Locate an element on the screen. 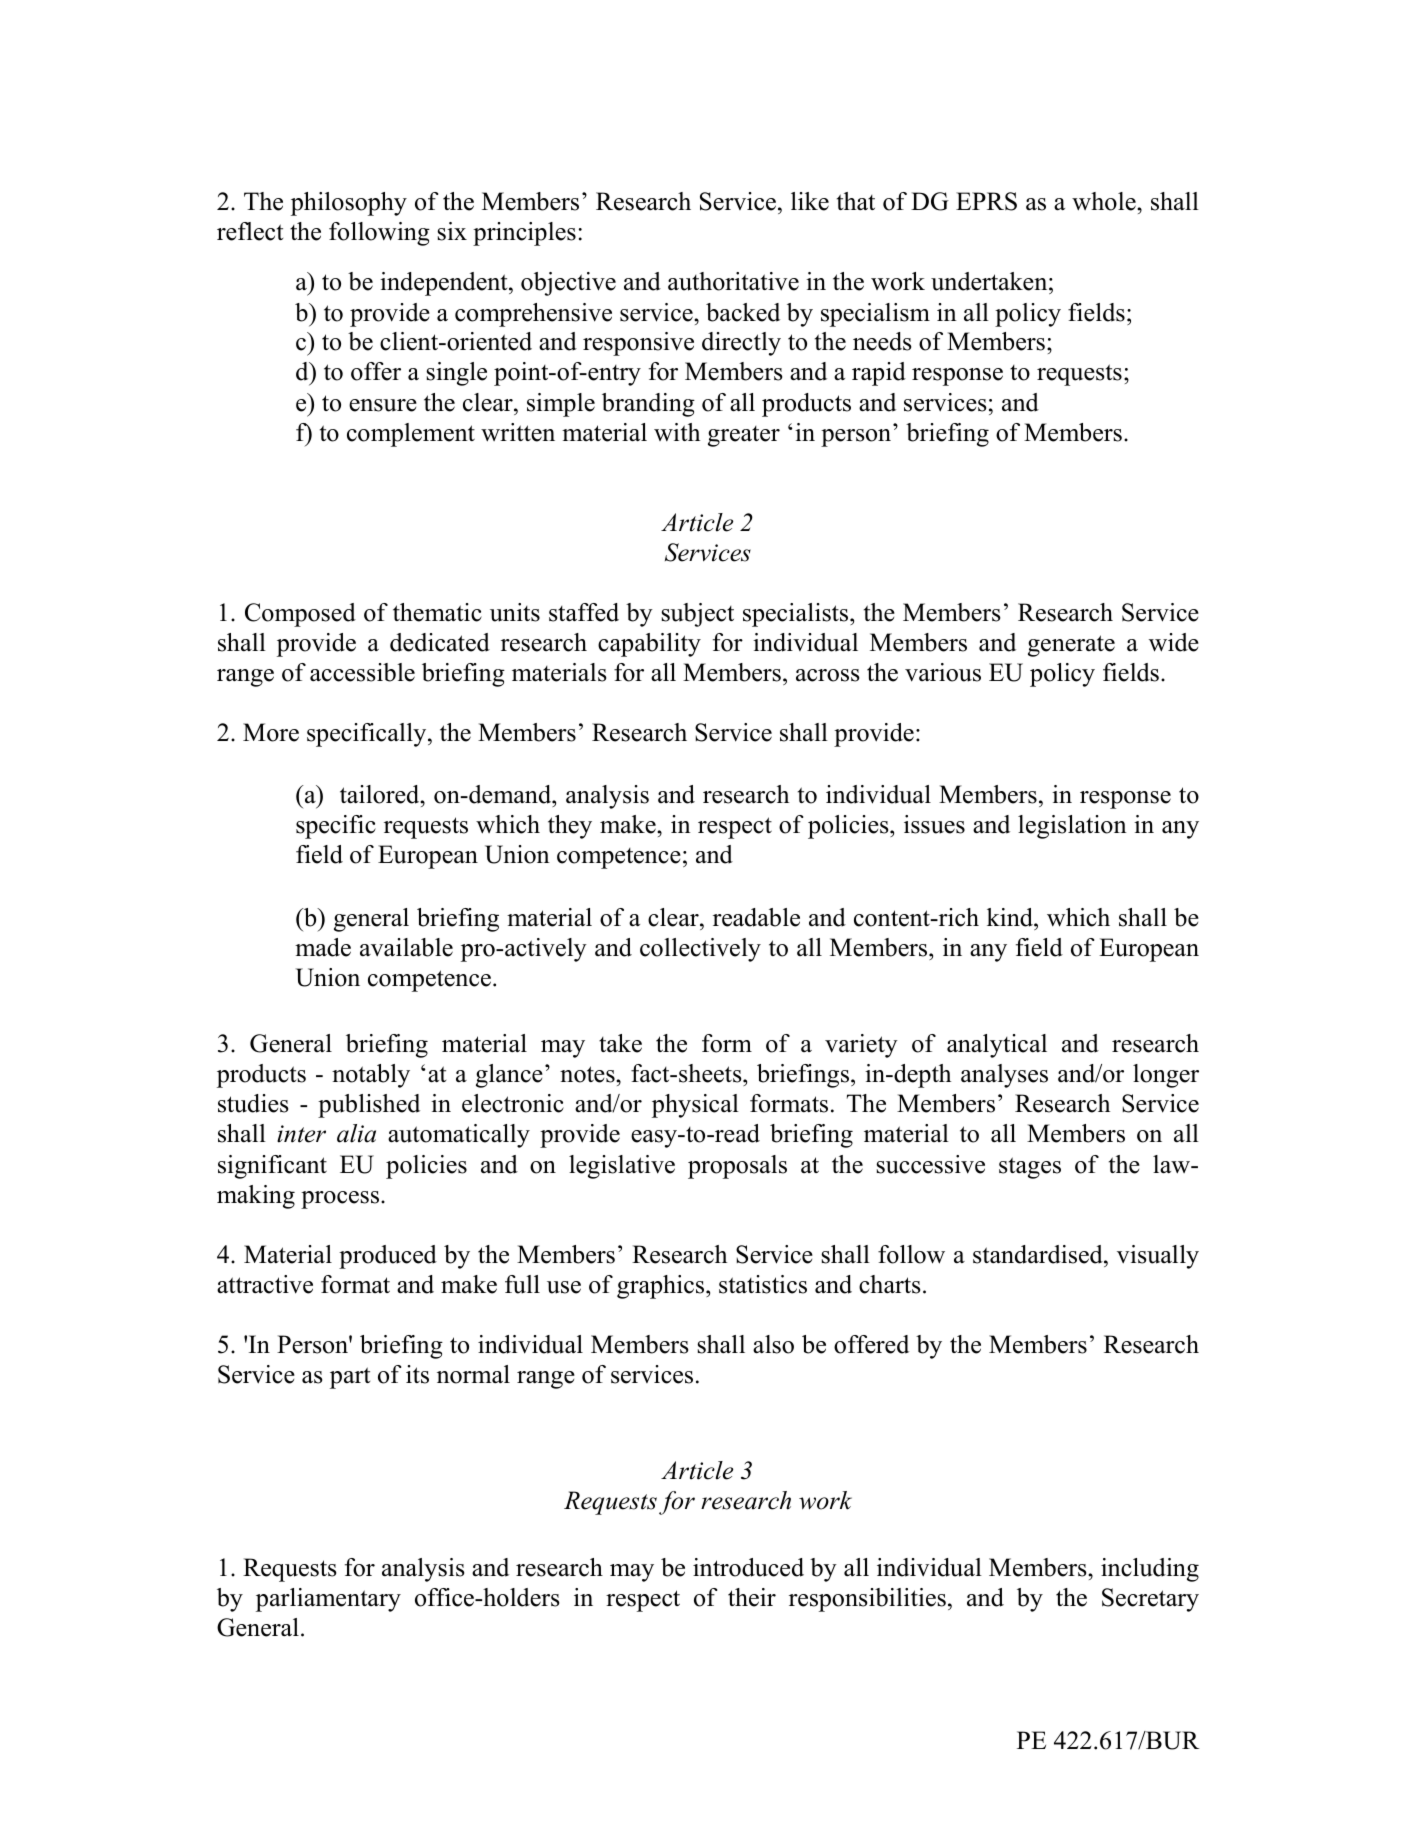 The image size is (1416, 1832). parliamentary is located at coordinates (328, 1600).
